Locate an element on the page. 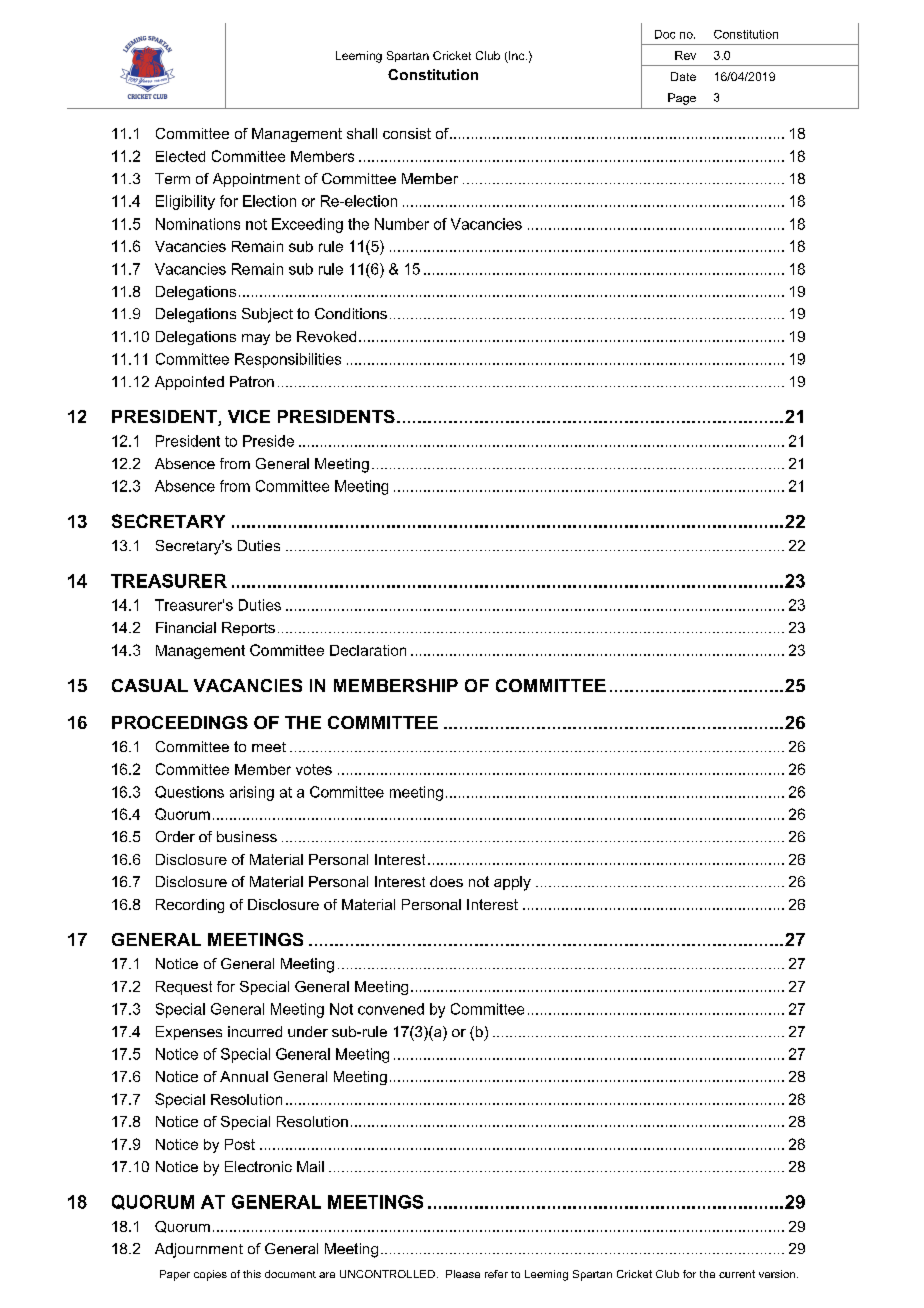  convened is located at coordinates (391, 1009).
